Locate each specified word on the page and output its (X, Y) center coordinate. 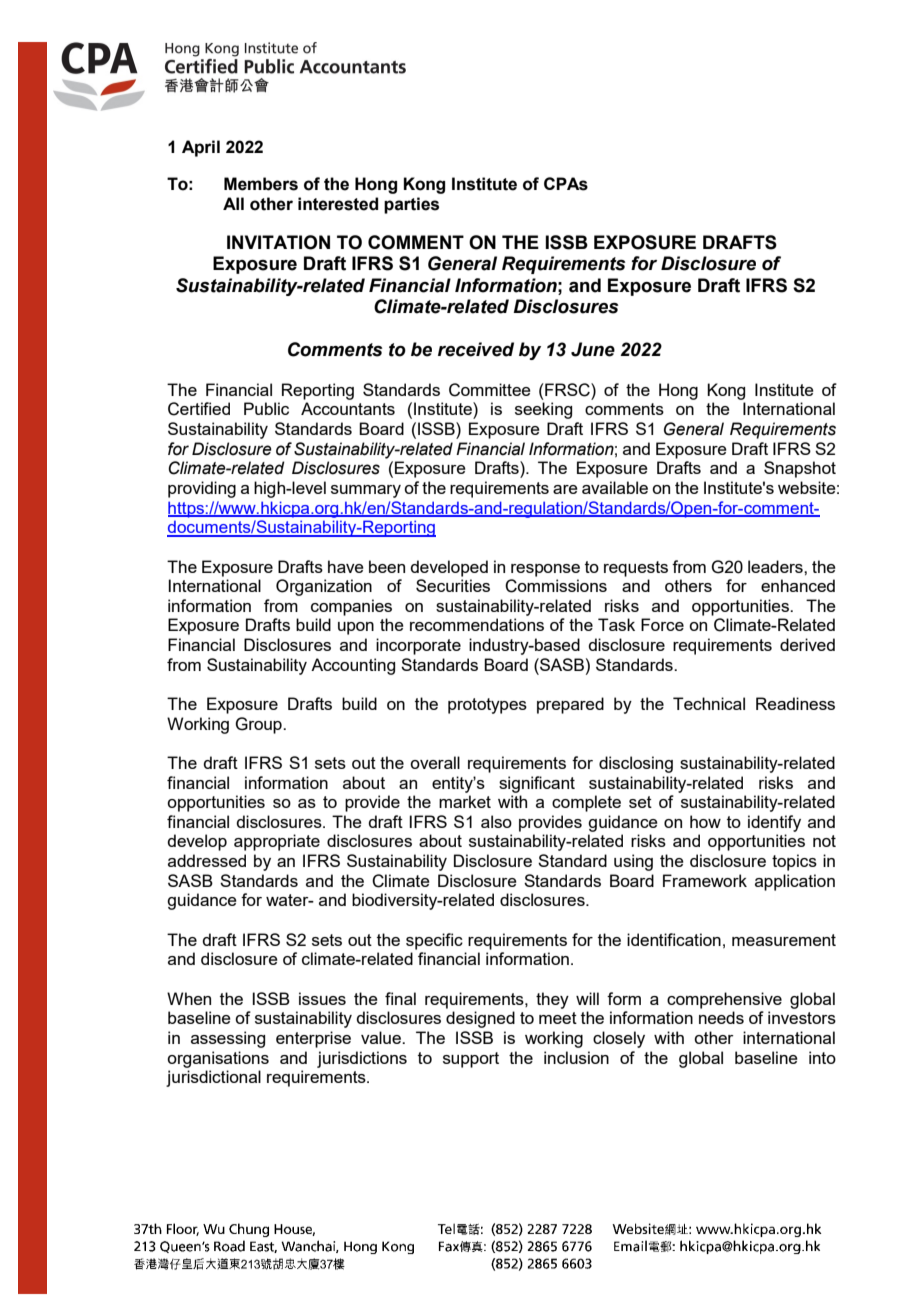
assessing (228, 1039)
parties (411, 205)
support (471, 1060)
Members (261, 184)
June (593, 349)
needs (721, 1017)
